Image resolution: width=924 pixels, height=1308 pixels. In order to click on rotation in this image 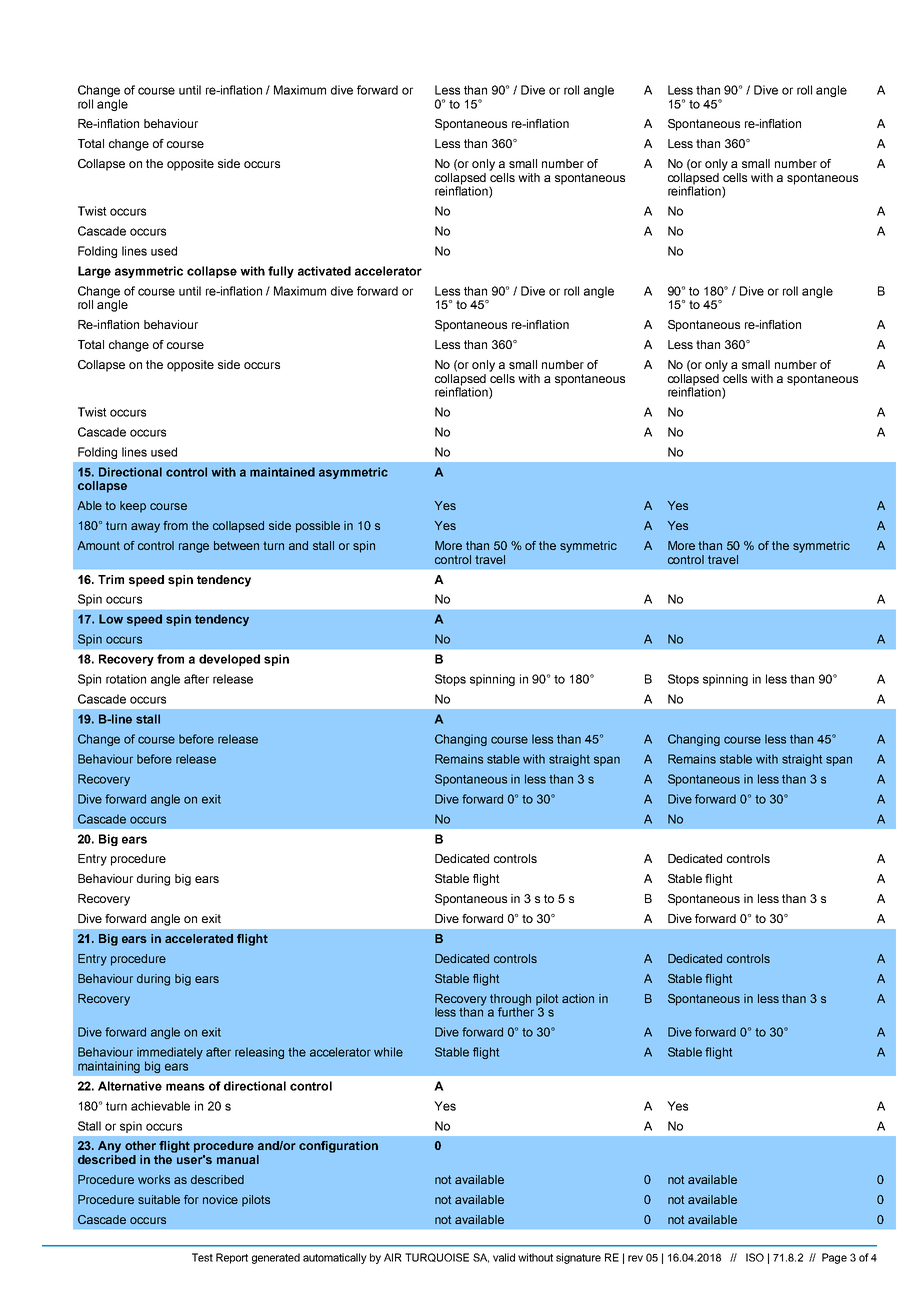, I will do `click(126, 679)`.
